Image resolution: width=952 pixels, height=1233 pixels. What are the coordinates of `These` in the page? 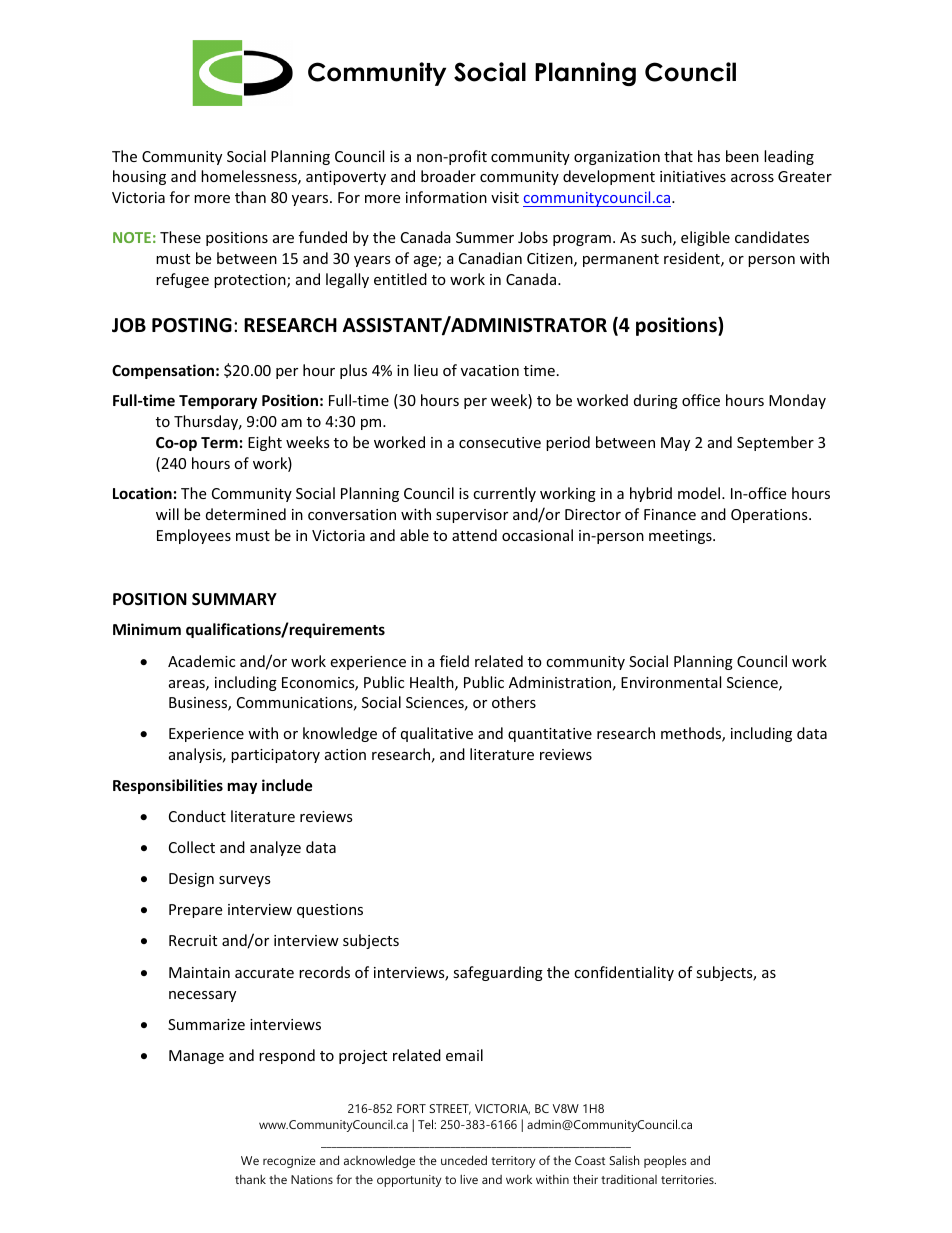 It's located at (180, 237).
